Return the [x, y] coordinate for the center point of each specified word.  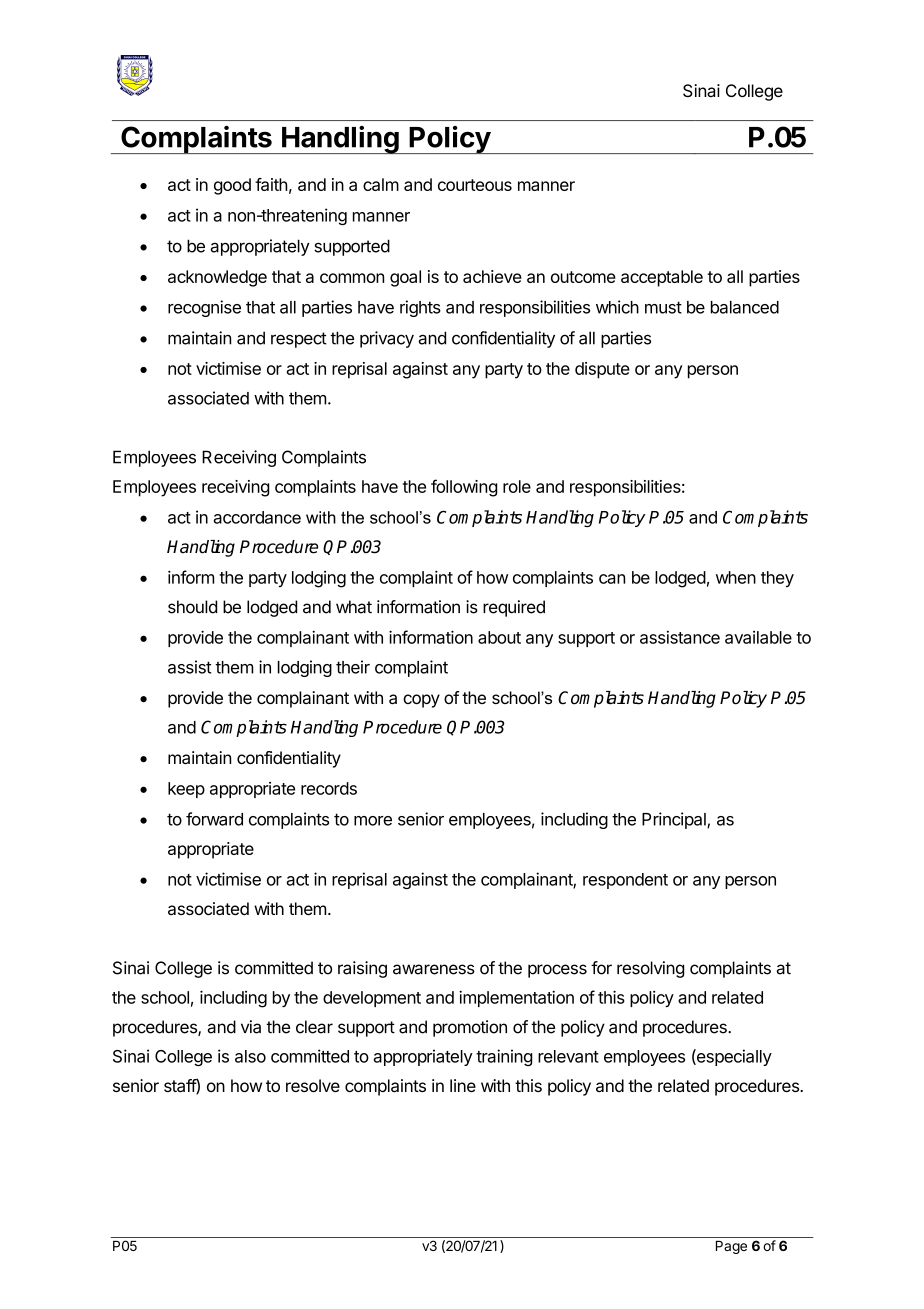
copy [421, 701]
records [329, 788]
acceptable [662, 278]
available [758, 637]
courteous [475, 185]
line [463, 1085]
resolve [313, 1085]
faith [271, 184]
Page [731, 1247]
